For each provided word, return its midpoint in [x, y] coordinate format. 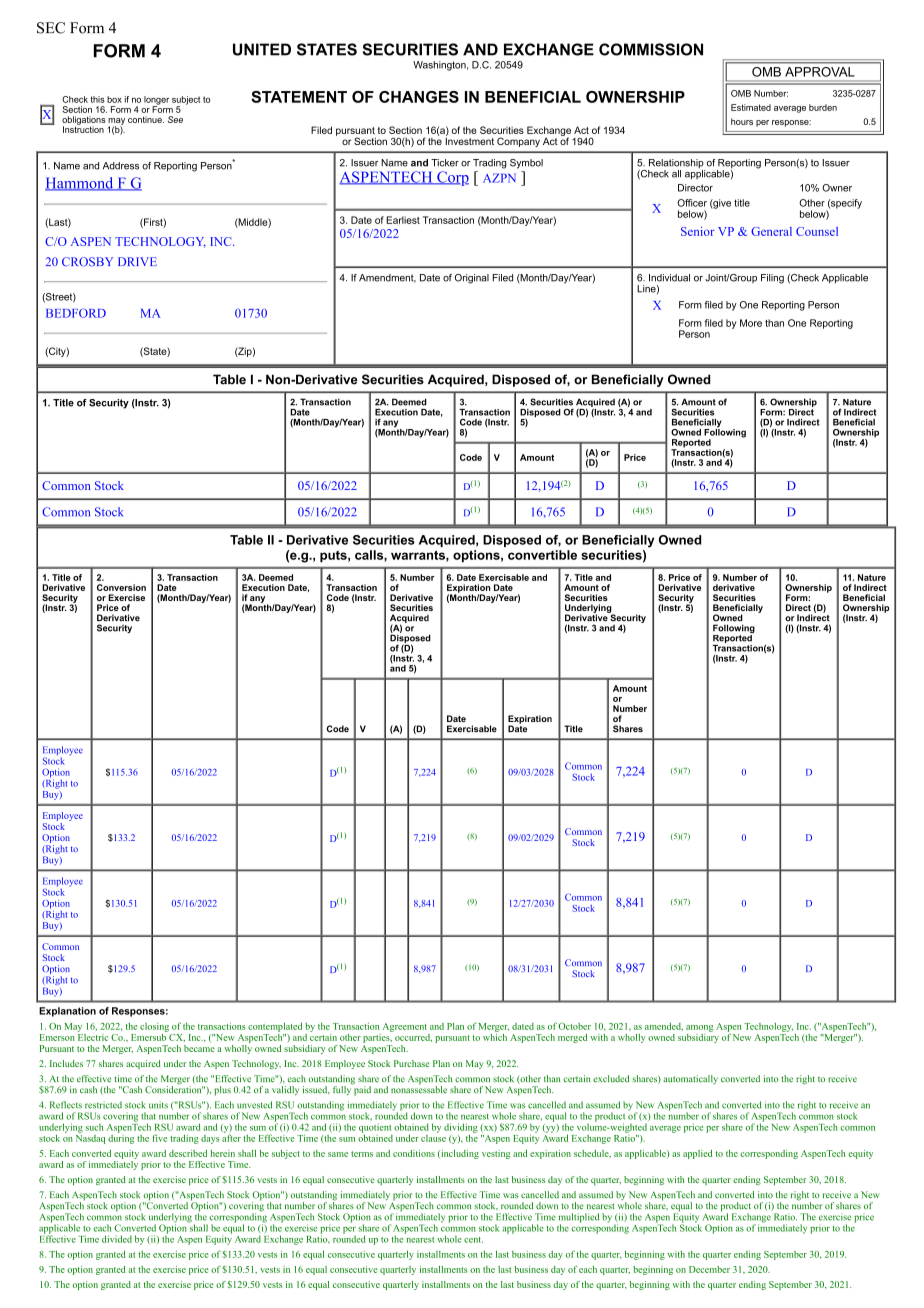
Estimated [751, 107]
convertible [542, 555]
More [751, 323]
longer [156, 101]
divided [117, 1239]
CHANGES [419, 97]
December [709, 1269]
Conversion [121, 587]
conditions [414, 1153]
